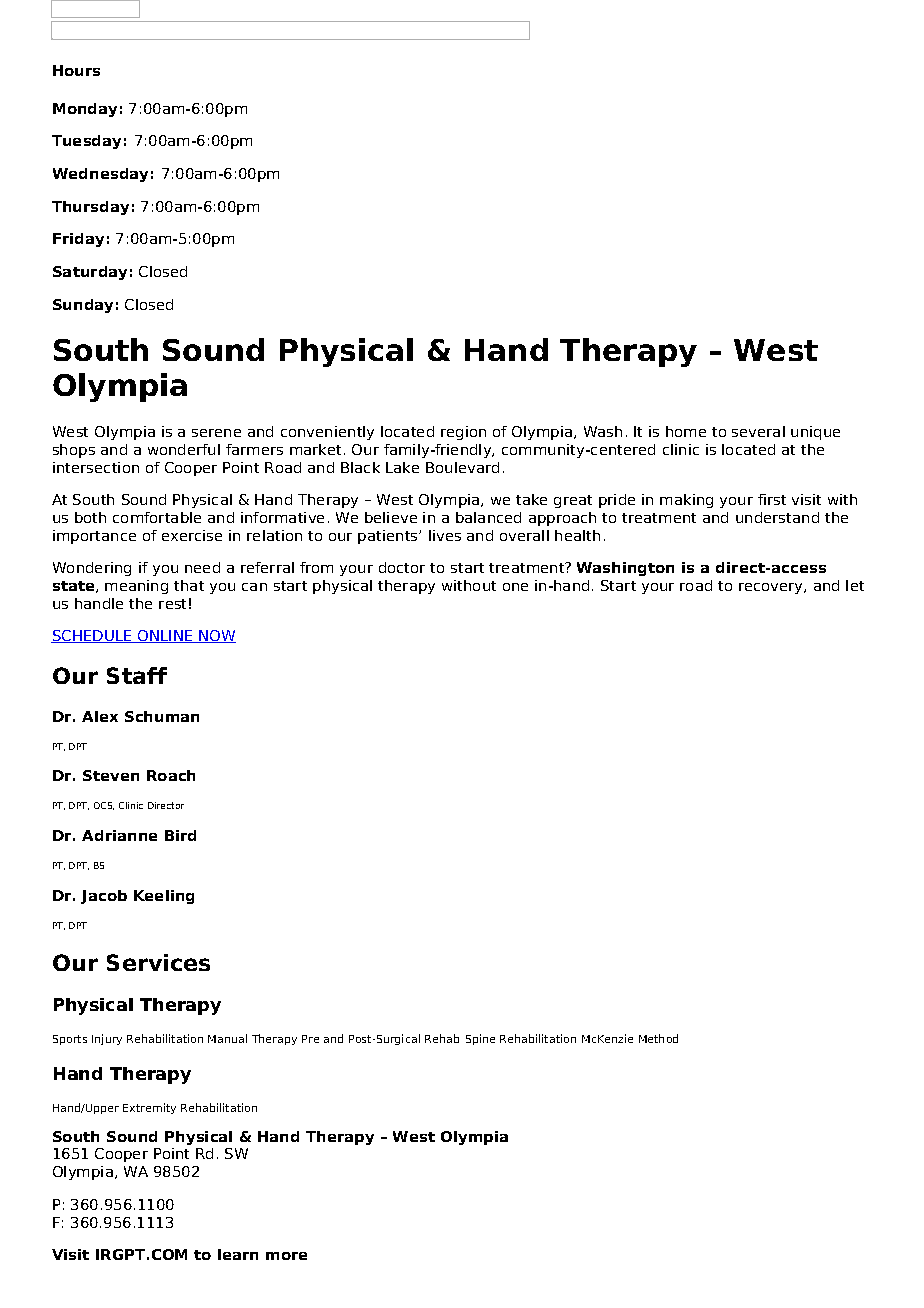 Image resolution: width=924 pixels, height=1308 pixels. I want to click on Staff, so click(137, 675).
